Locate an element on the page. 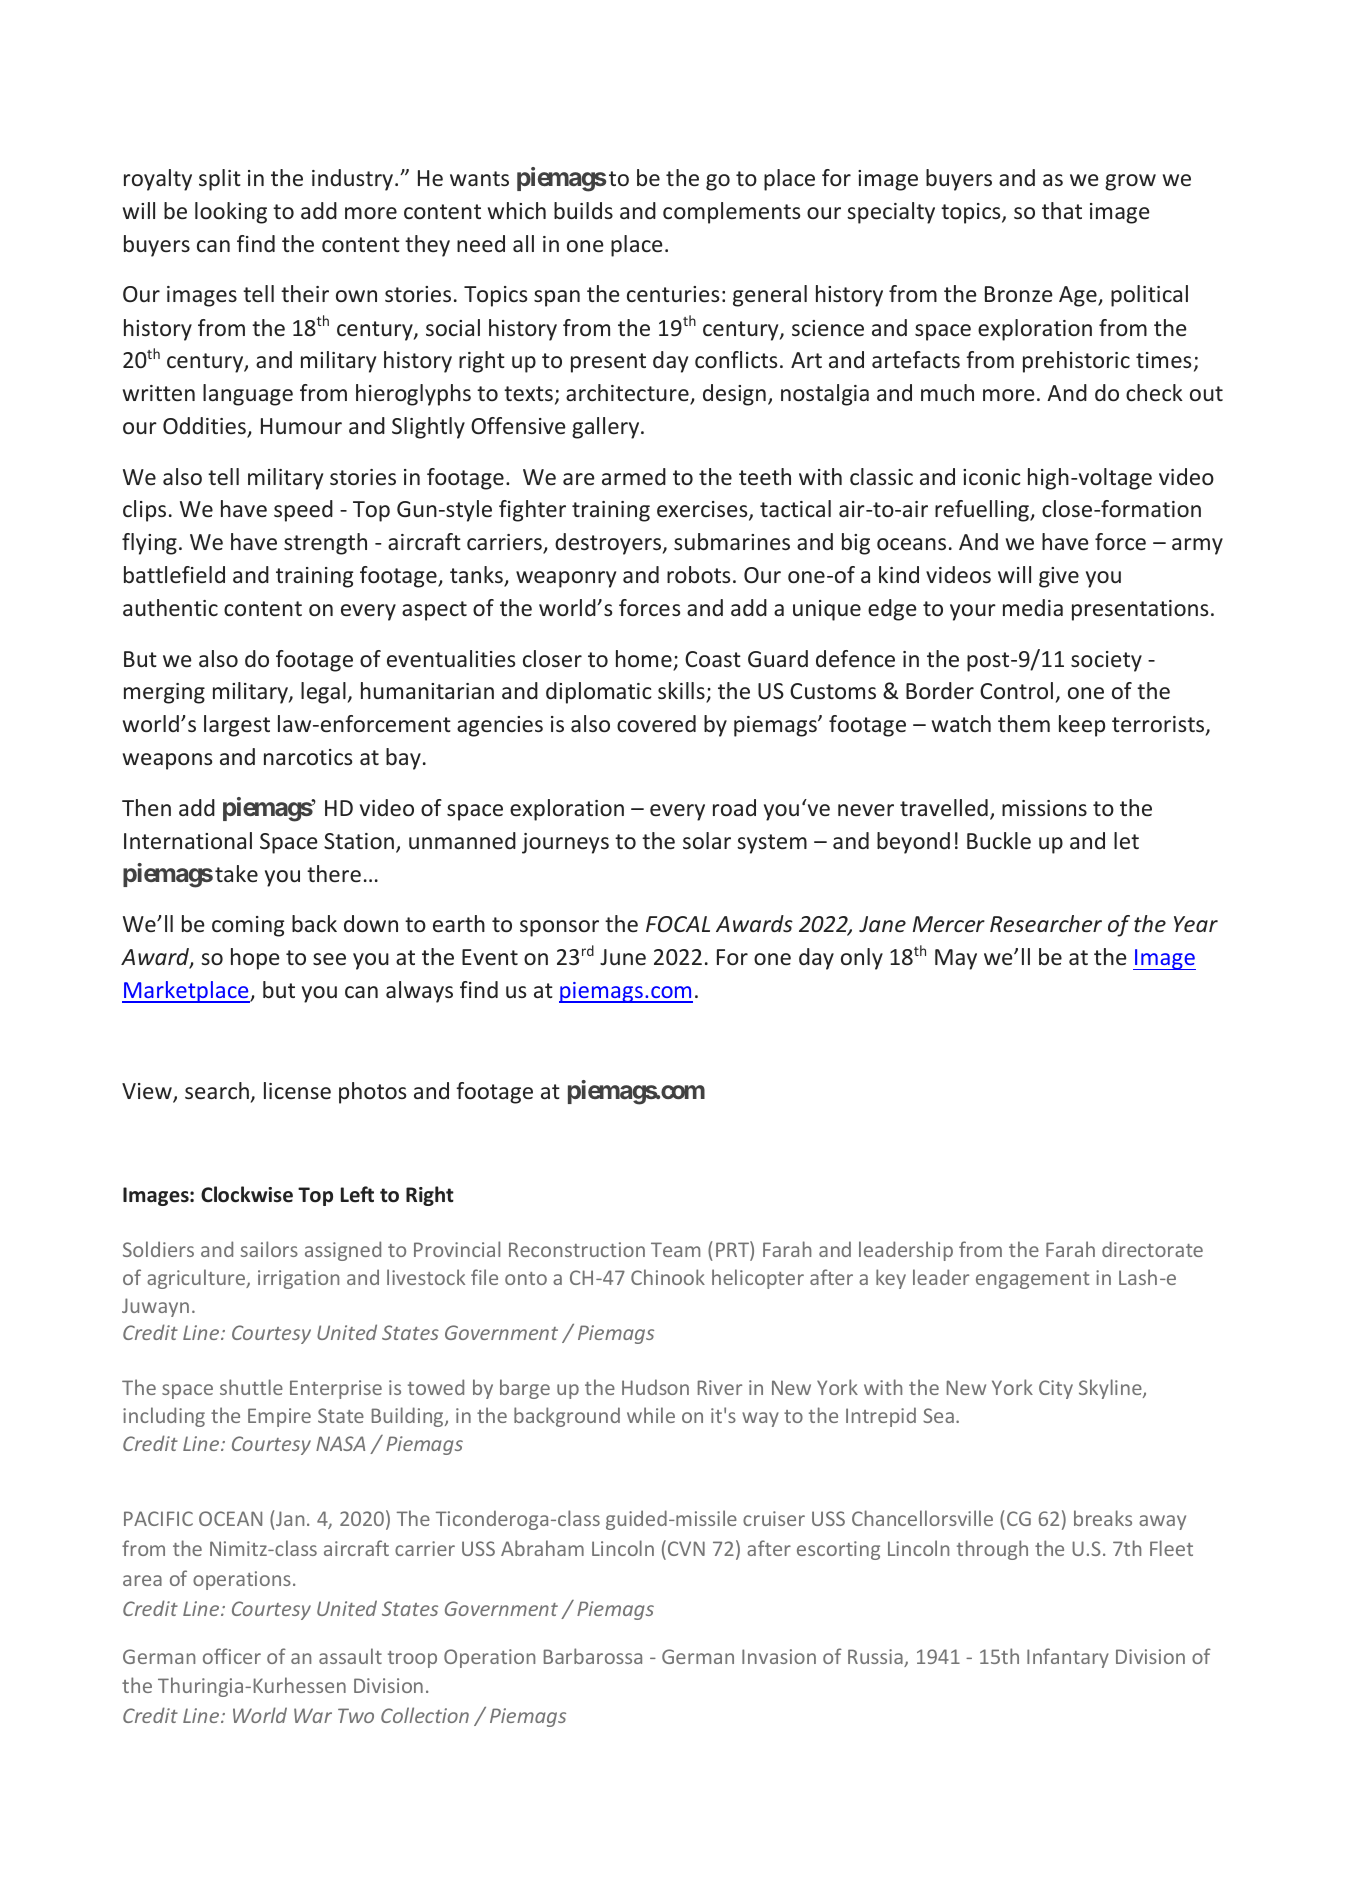  largest is located at coordinates (237, 726).
